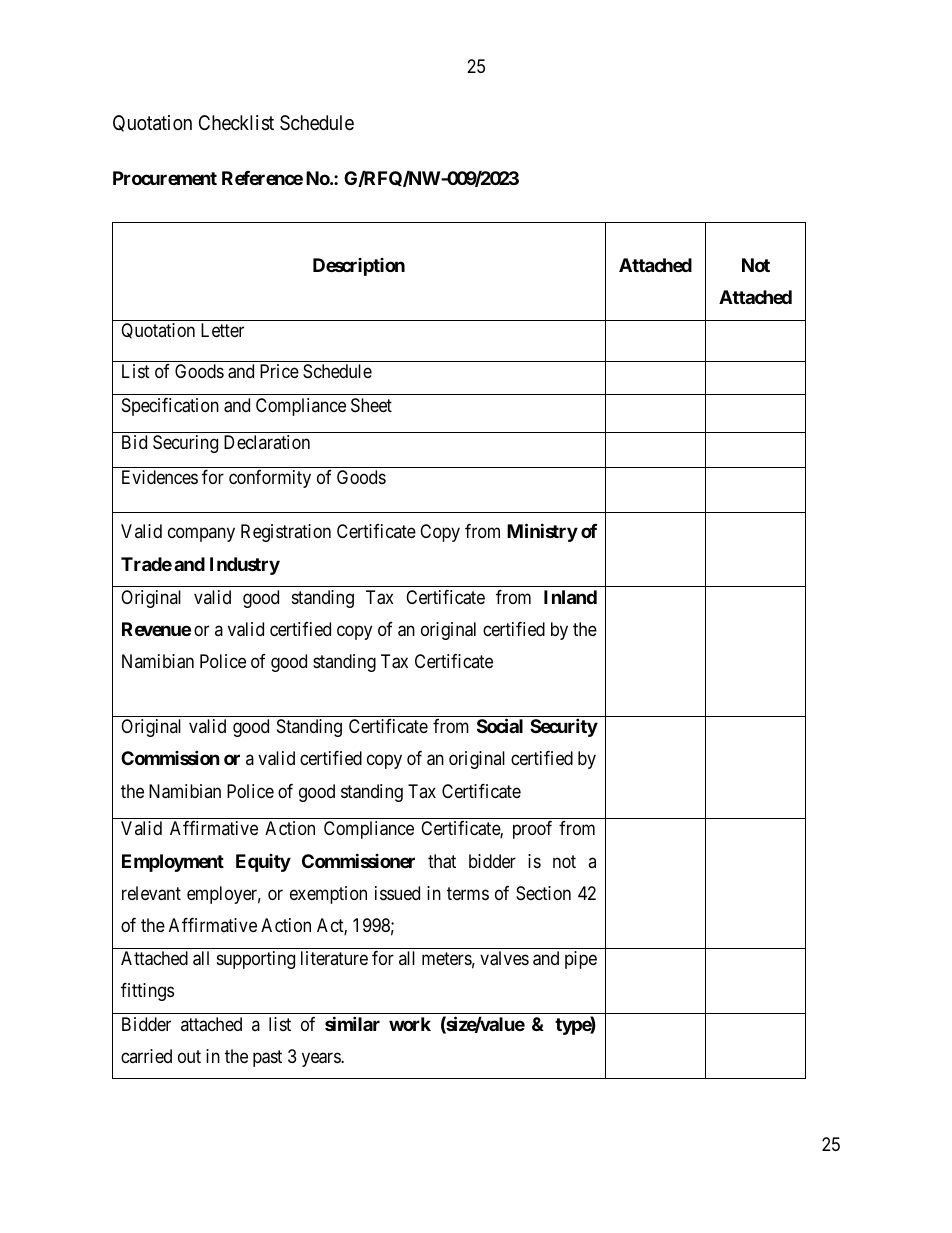  I want to click on Description, so click(359, 267).
